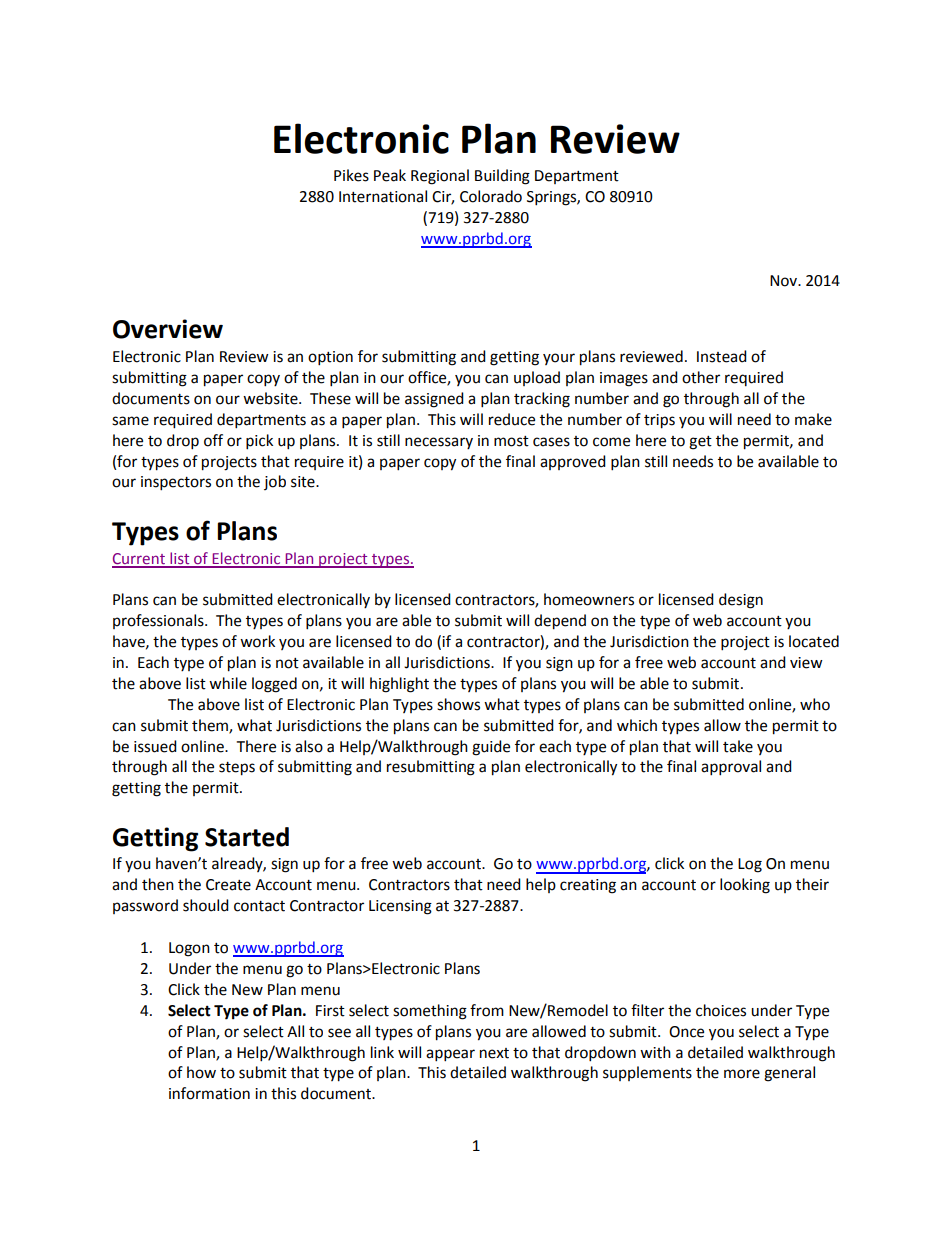  I want to click on information, so click(209, 1093).
